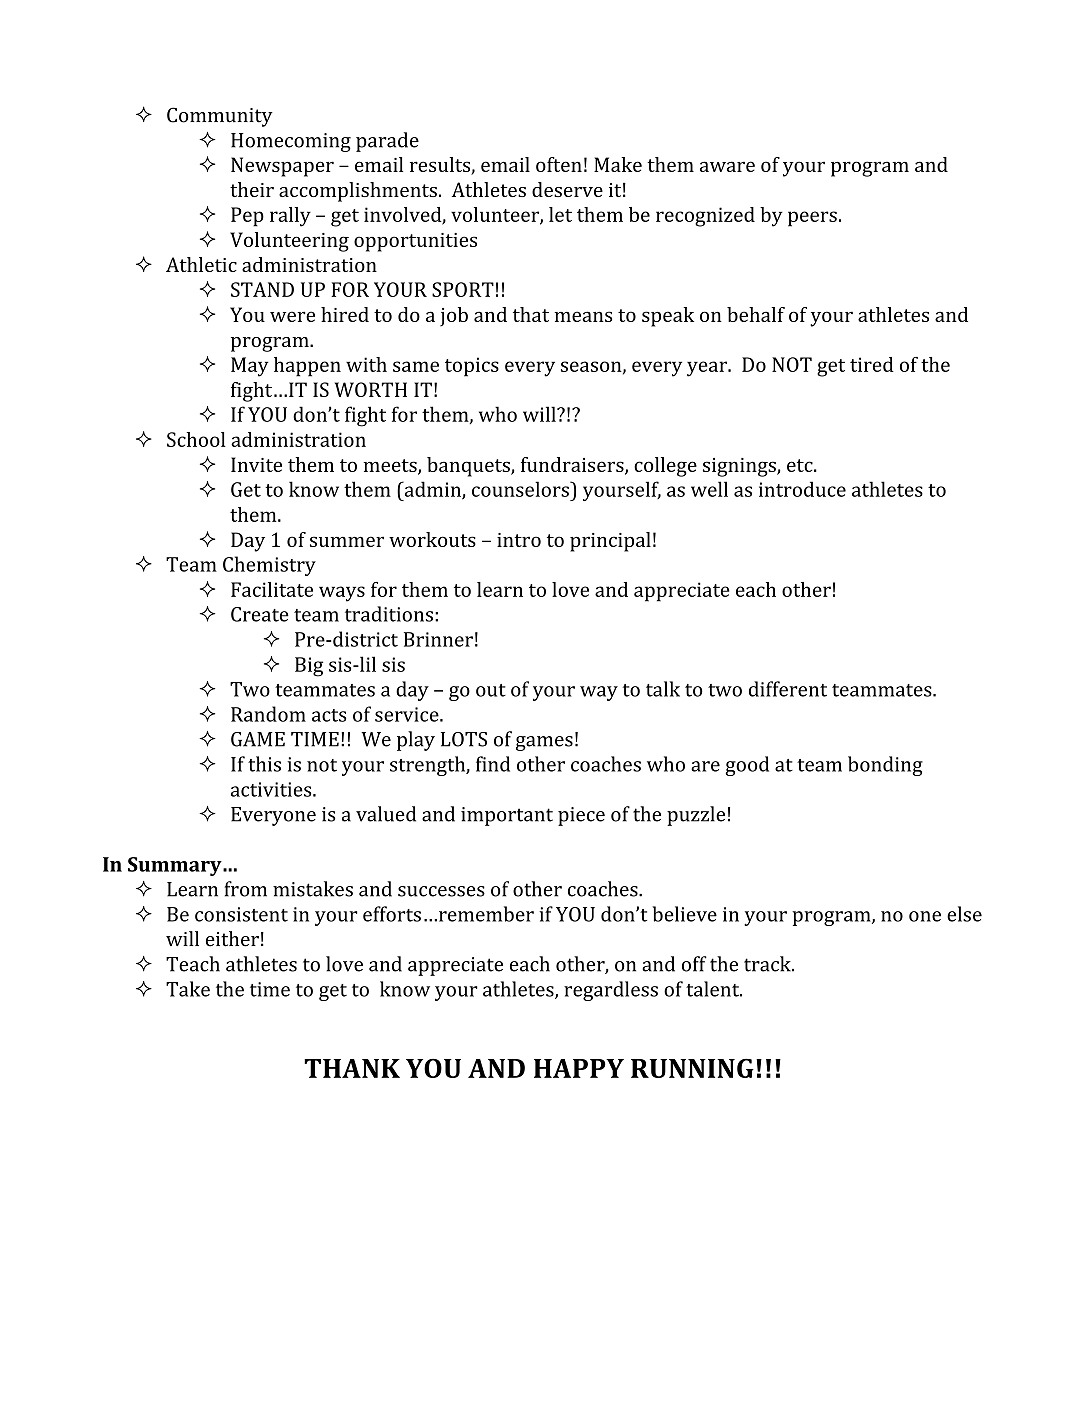 This page has height=1406, width=1087. I want to click on Homecoming, so click(291, 142).
